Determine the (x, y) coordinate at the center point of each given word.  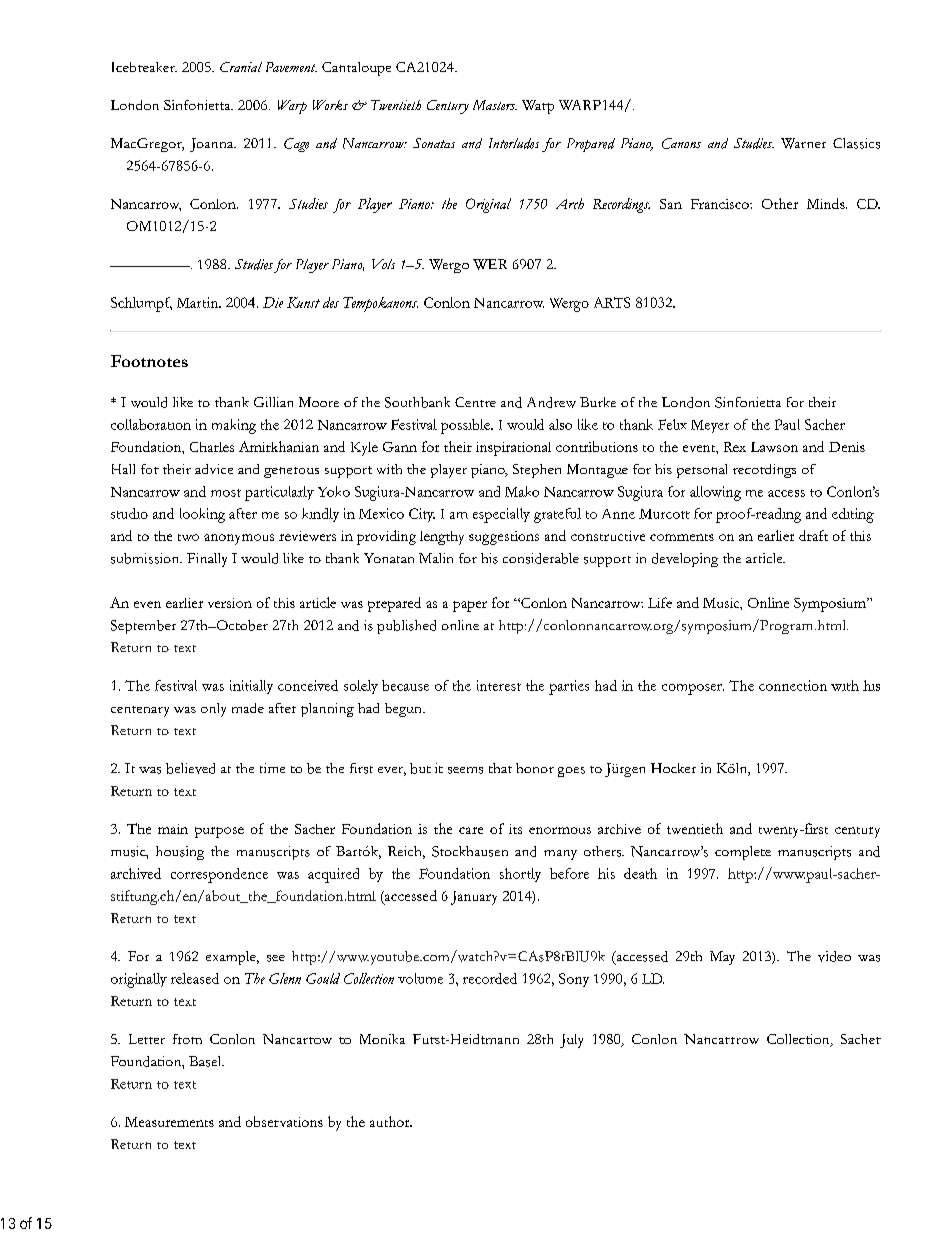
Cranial (241, 67)
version (230, 603)
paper (470, 606)
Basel (206, 1061)
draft (813, 535)
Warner (803, 143)
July (571, 1041)
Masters (495, 105)
